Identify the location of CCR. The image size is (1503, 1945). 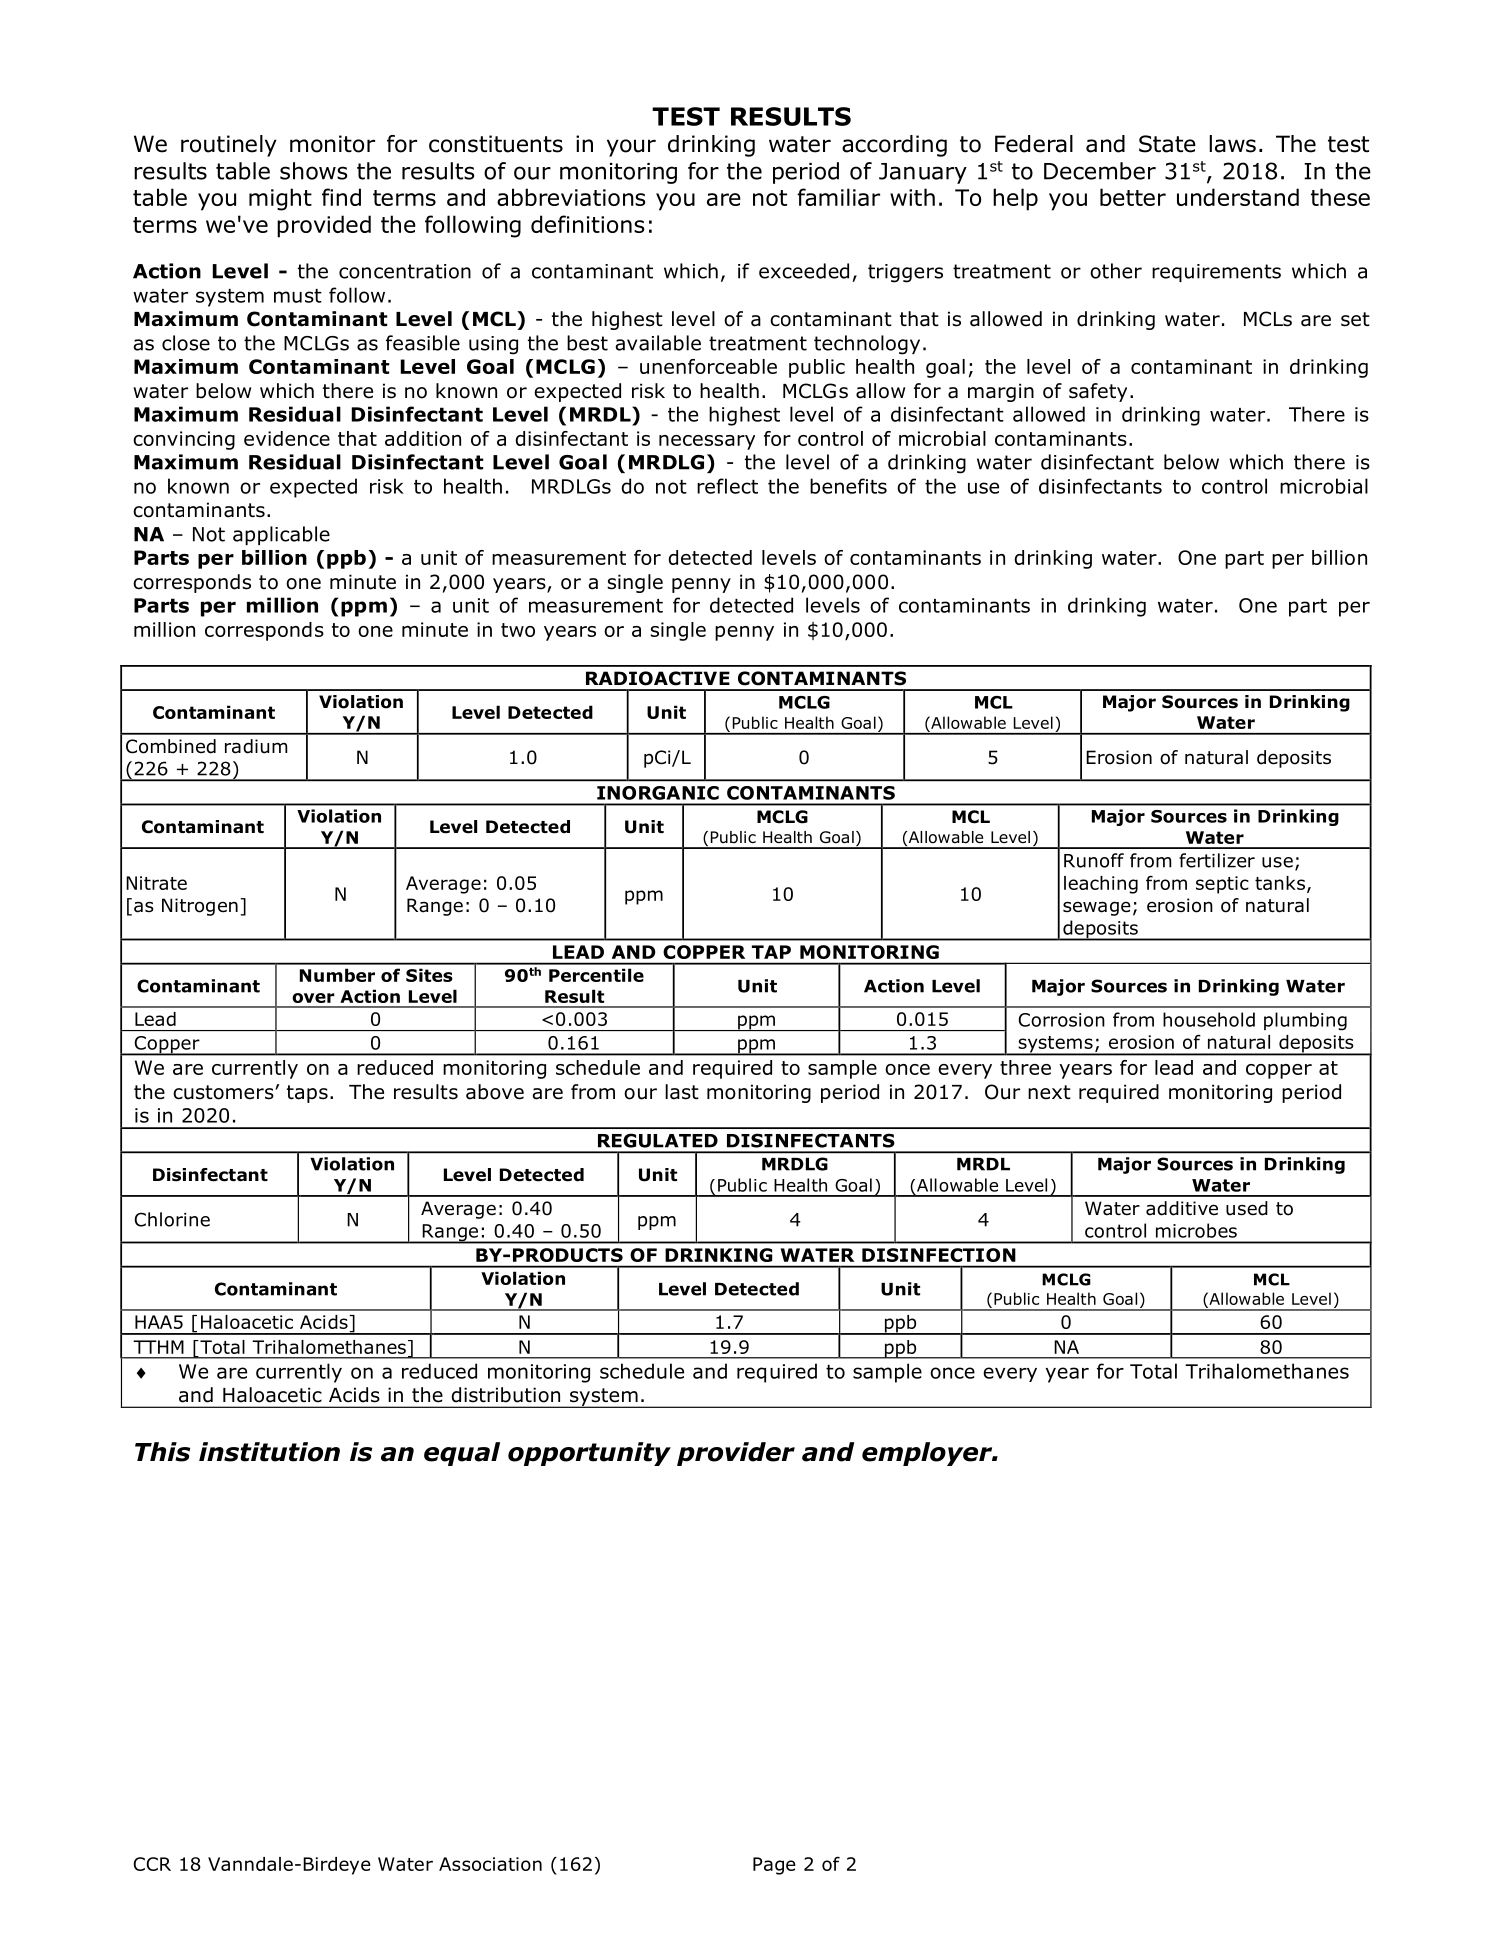
(152, 1864).
